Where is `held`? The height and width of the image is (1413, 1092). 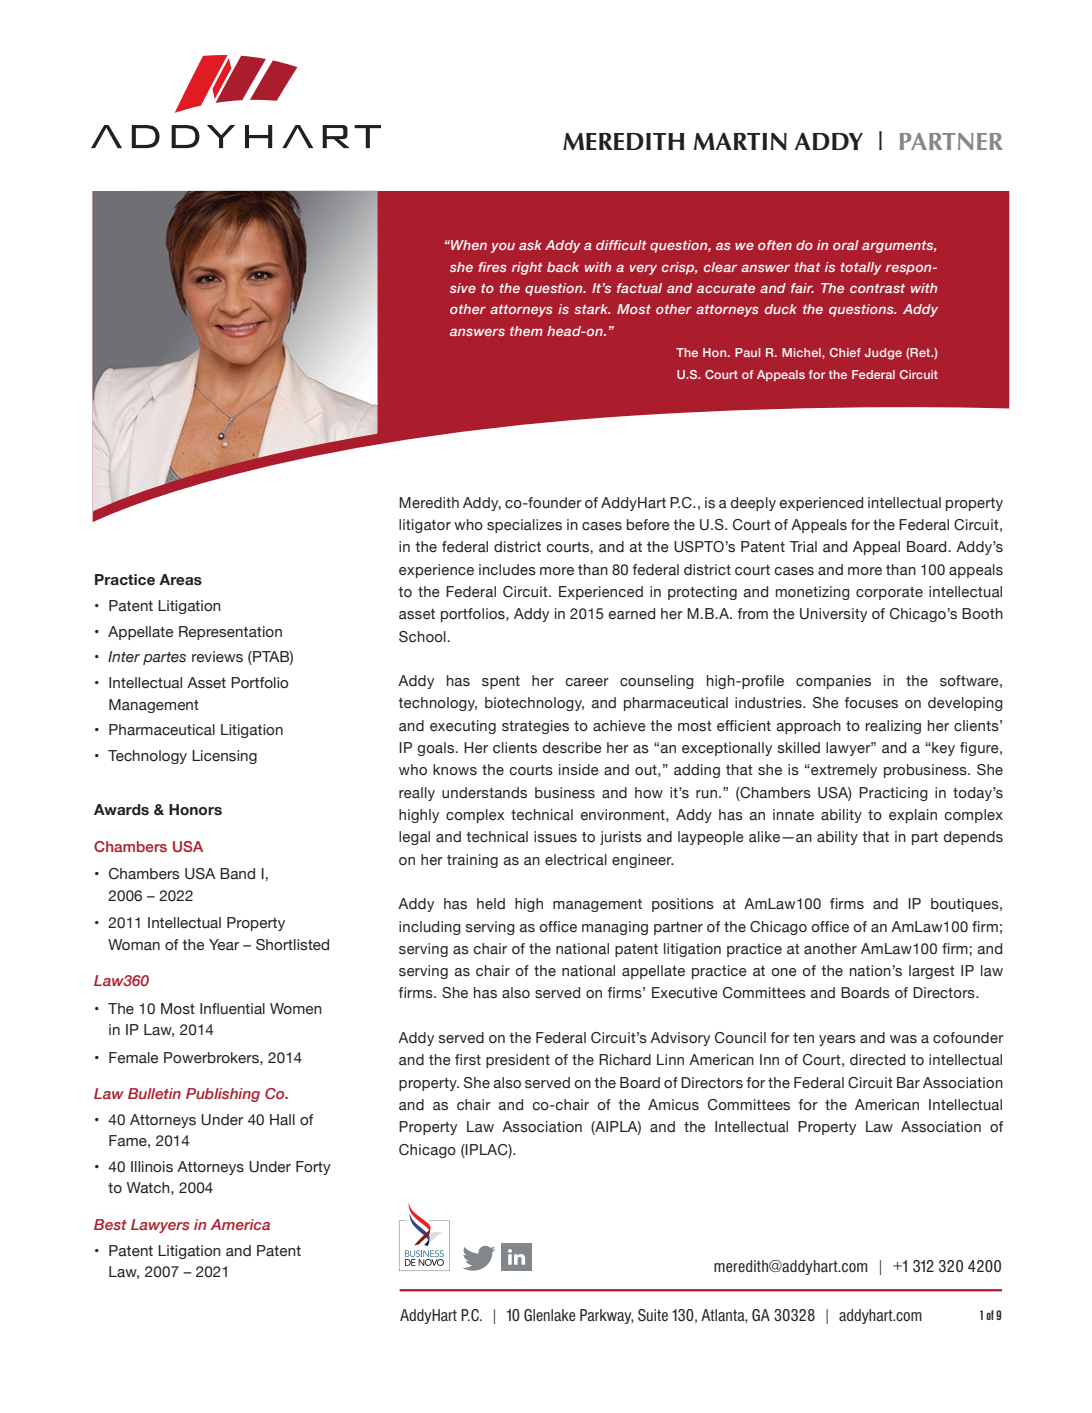 held is located at coordinates (491, 904).
